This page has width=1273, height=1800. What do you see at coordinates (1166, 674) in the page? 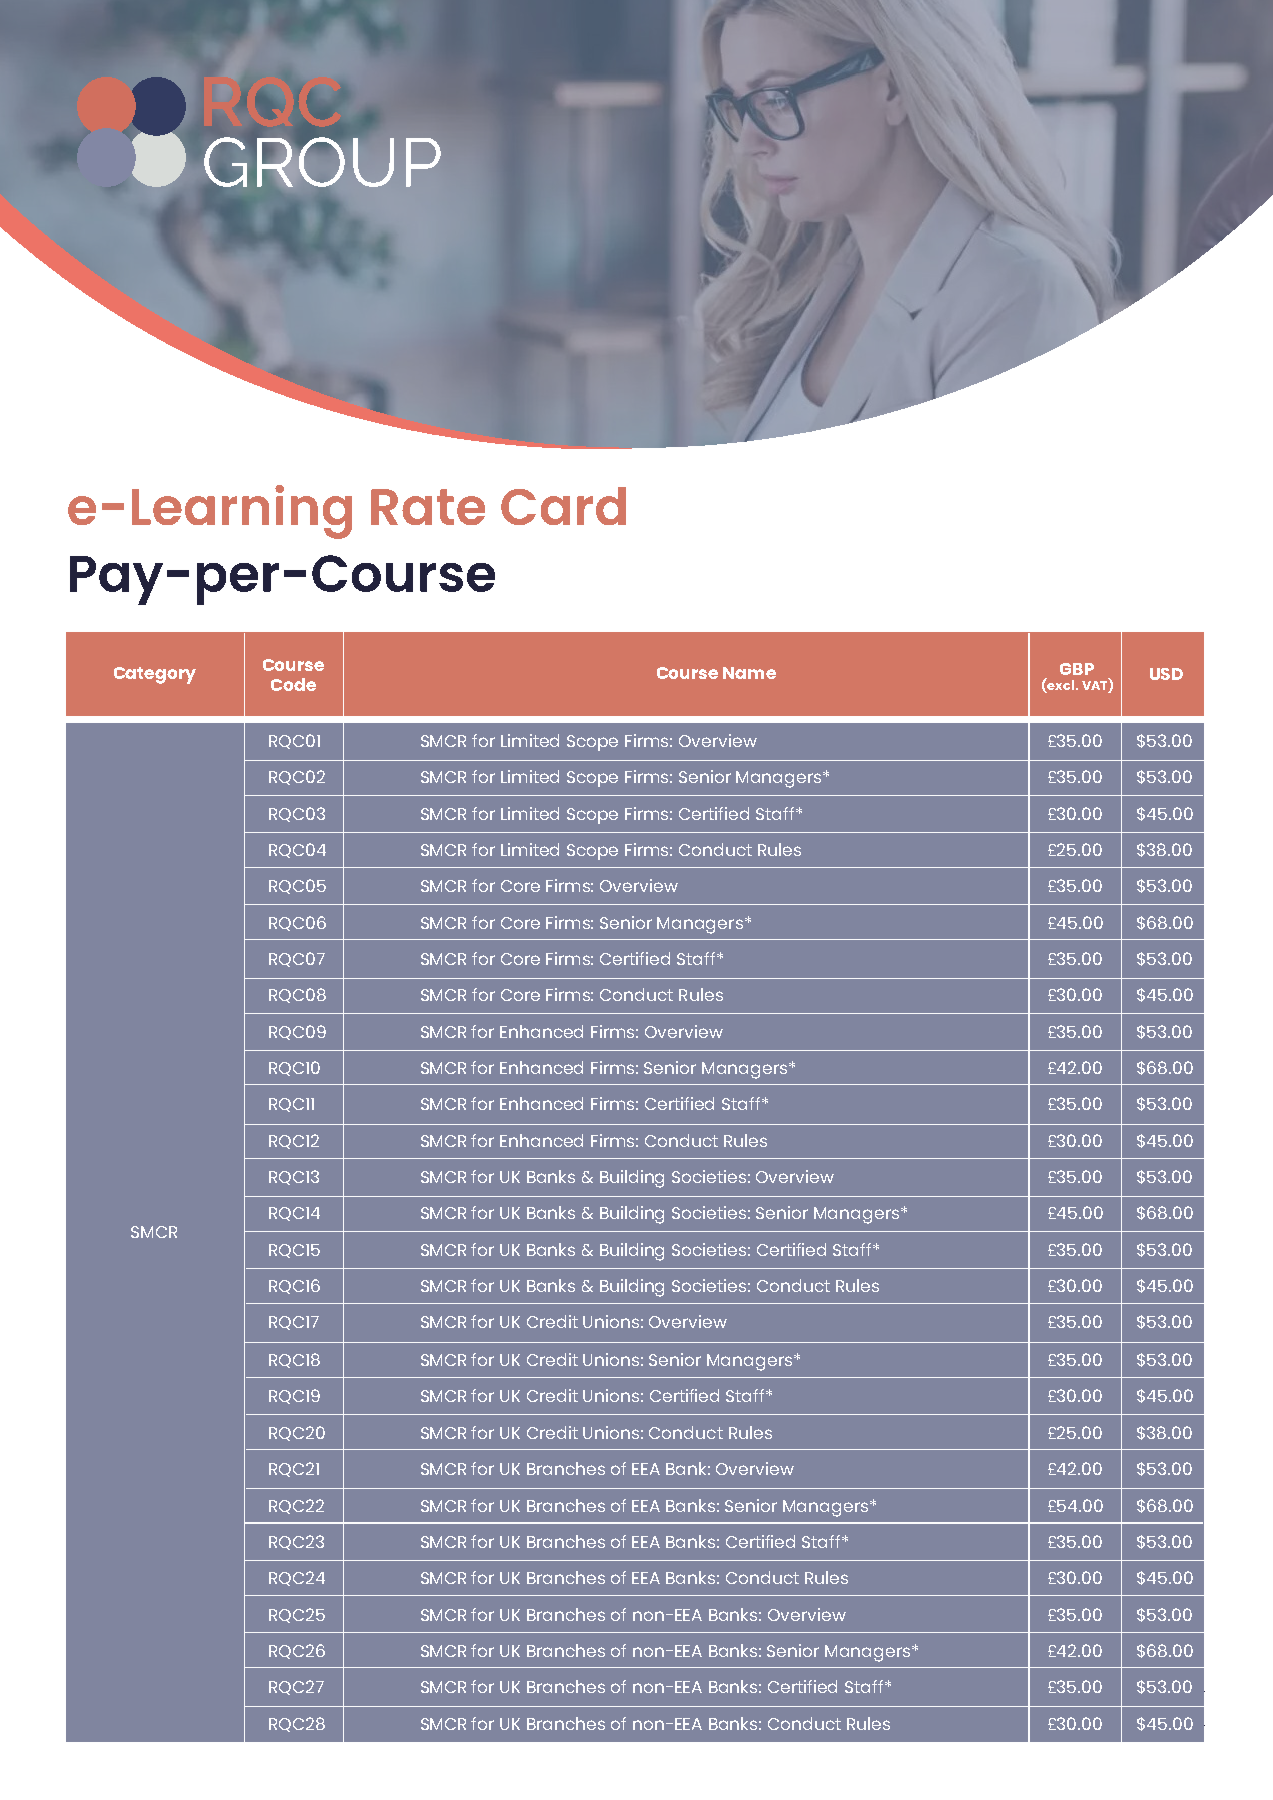
I see `USD` at bounding box center [1166, 674].
